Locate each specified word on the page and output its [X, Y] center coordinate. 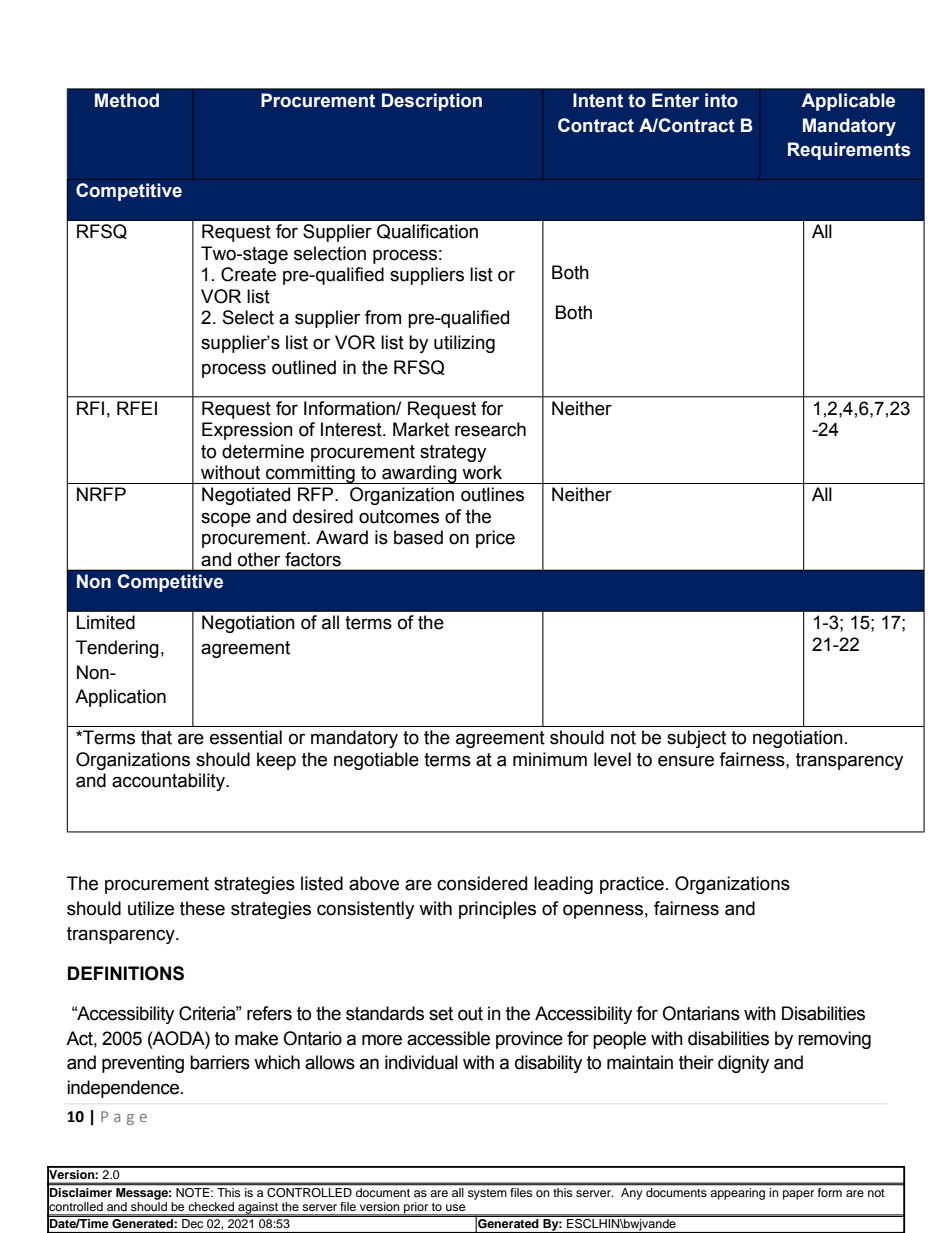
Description [432, 102]
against [258, 1209]
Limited [106, 622]
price [495, 539]
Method [127, 100]
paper [798, 1195]
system [487, 1194]
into [721, 100]
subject [696, 739]
